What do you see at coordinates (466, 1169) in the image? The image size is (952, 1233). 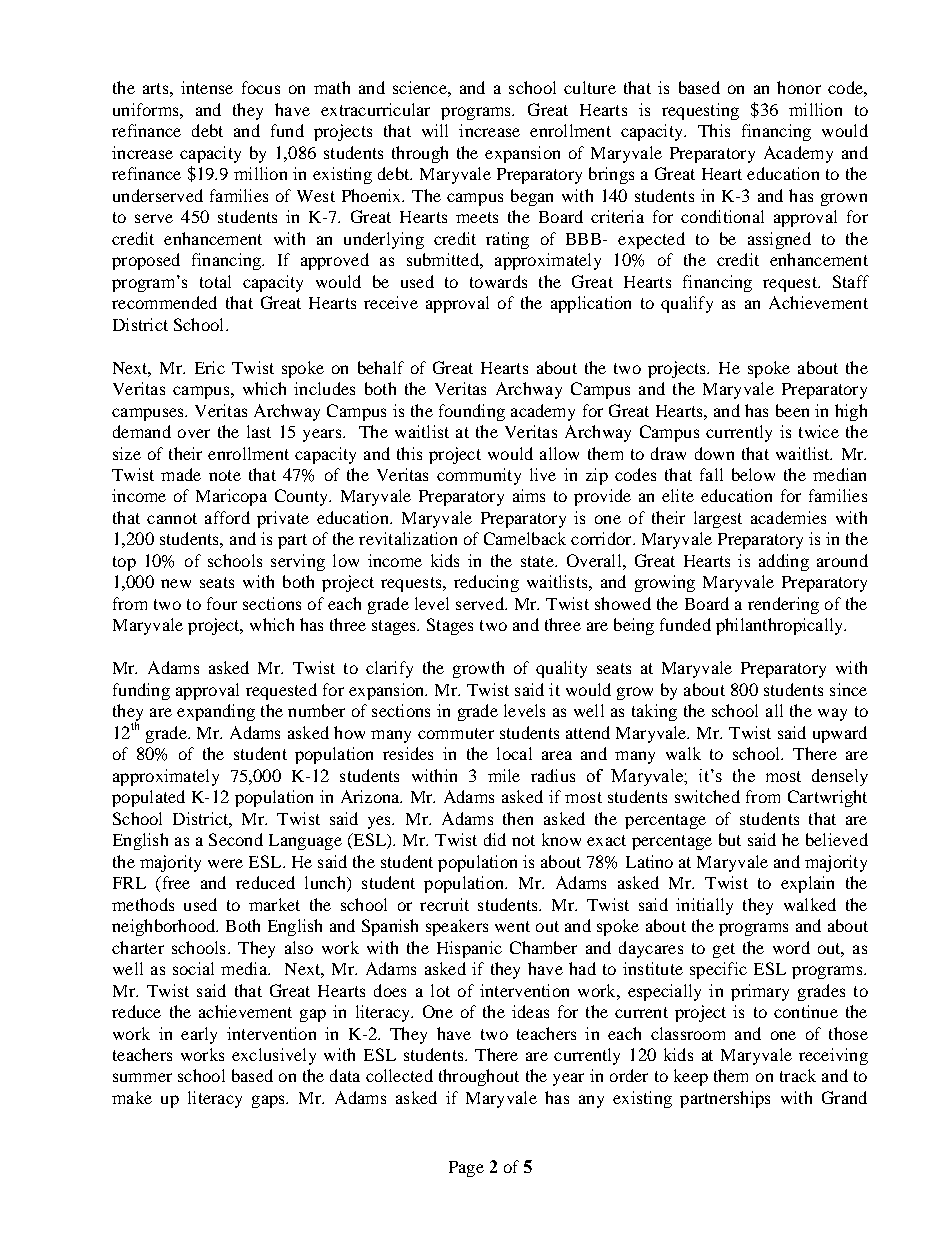 I see `Page` at bounding box center [466, 1169].
